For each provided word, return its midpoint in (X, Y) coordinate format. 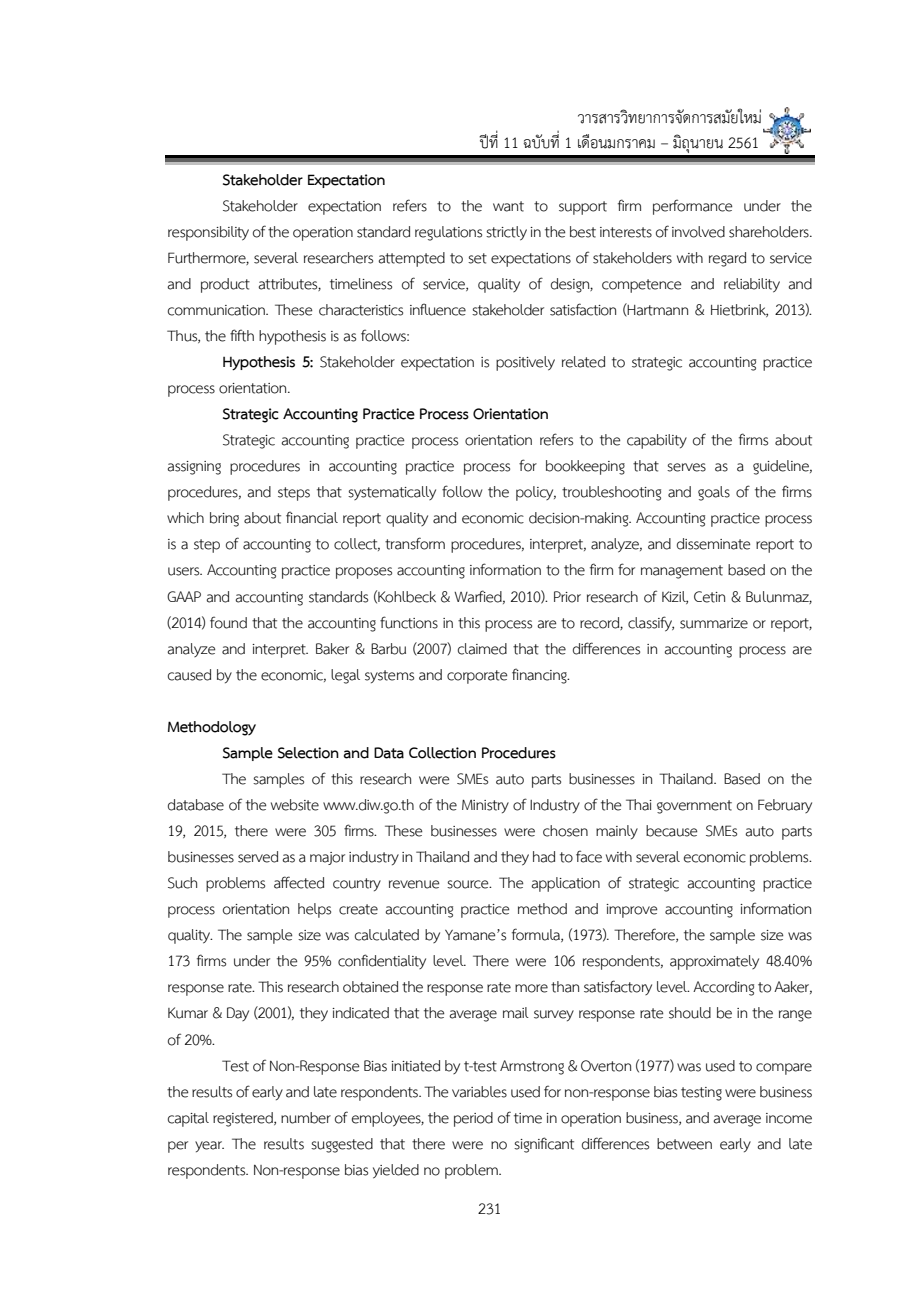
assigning (194, 468)
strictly (506, 233)
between (684, 1144)
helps (314, 910)
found (228, 622)
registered (244, 1119)
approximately (714, 962)
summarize (714, 623)
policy (536, 493)
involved (698, 232)
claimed (482, 649)
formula (537, 935)
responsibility (208, 233)
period (473, 1119)
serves (686, 467)
